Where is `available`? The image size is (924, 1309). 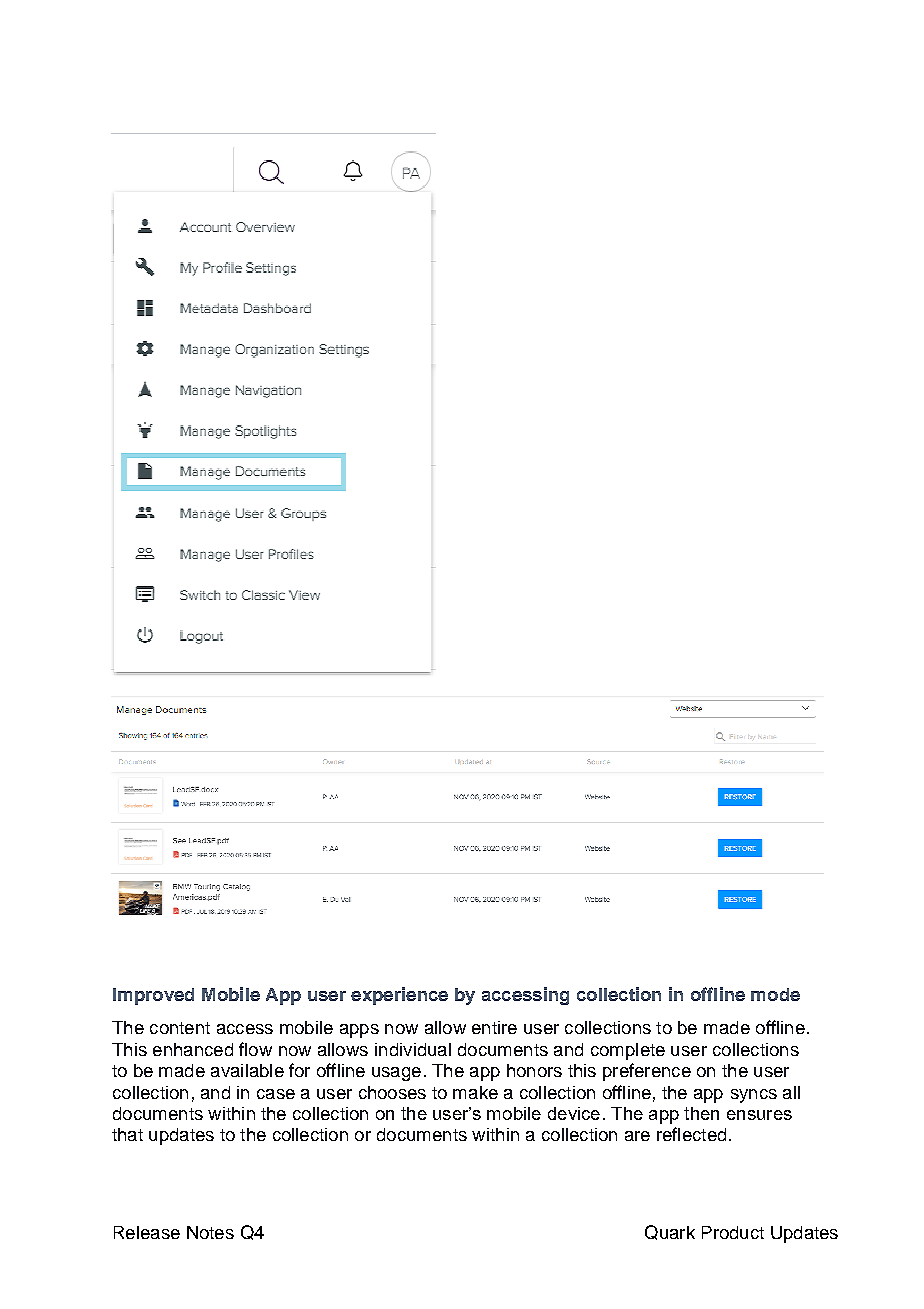 available is located at coordinates (247, 1070).
